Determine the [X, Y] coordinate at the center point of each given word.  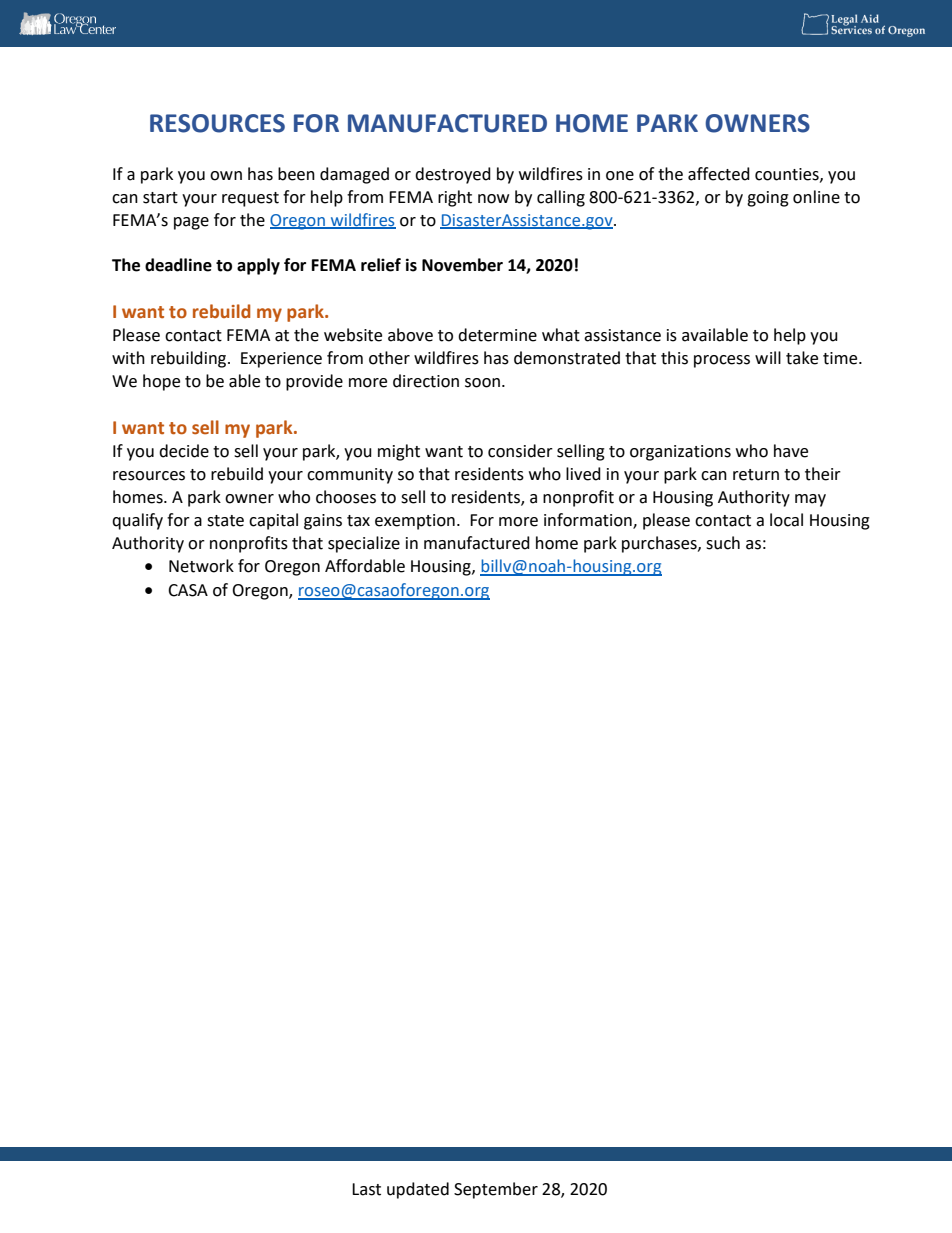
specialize [364, 544]
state [225, 521]
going [768, 199]
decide [184, 451]
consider [520, 451]
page [191, 223]
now [493, 199]
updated [418, 1190]
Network [201, 566]
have [791, 451]
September [496, 1190]
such [723, 543]
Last [366, 1189]
